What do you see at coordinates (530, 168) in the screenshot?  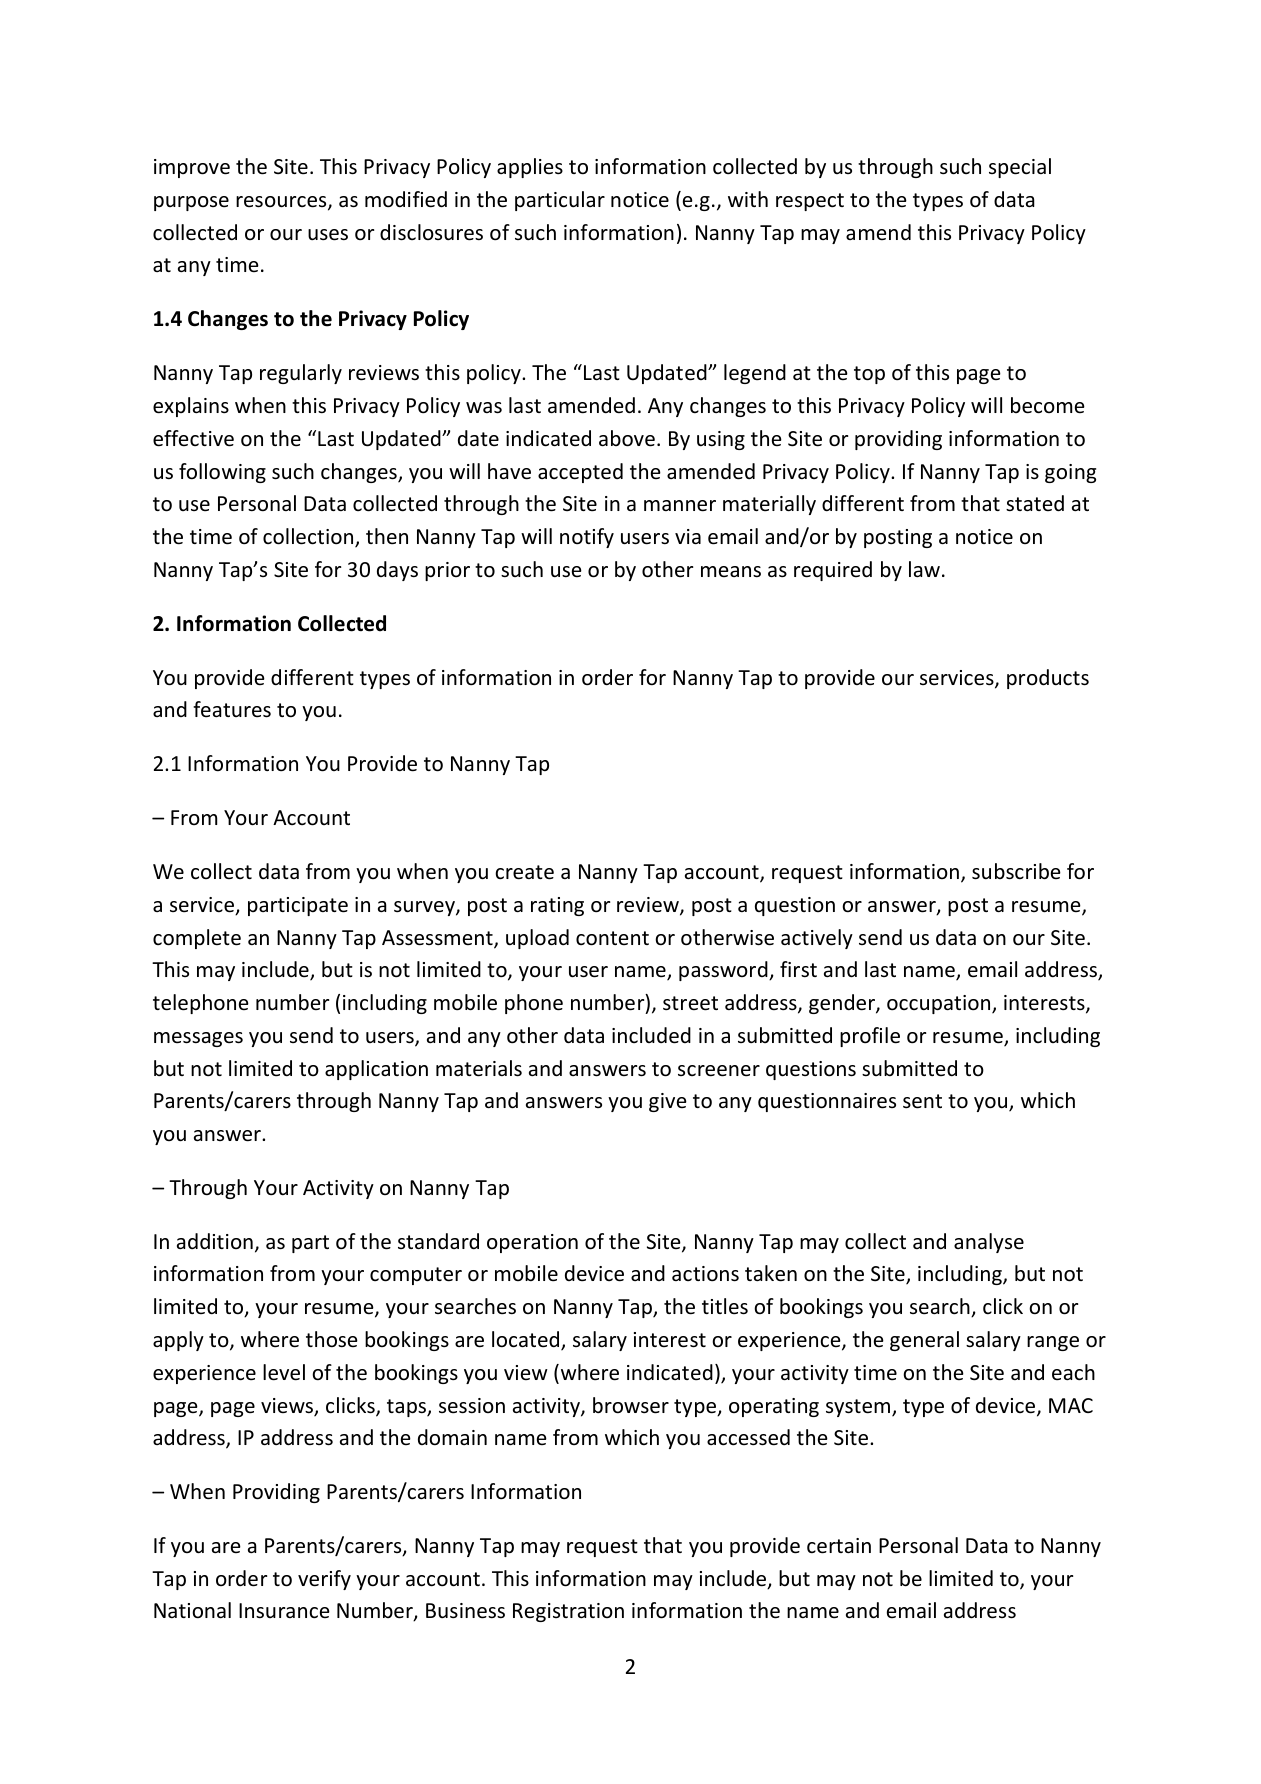 I see `applies` at bounding box center [530, 168].
